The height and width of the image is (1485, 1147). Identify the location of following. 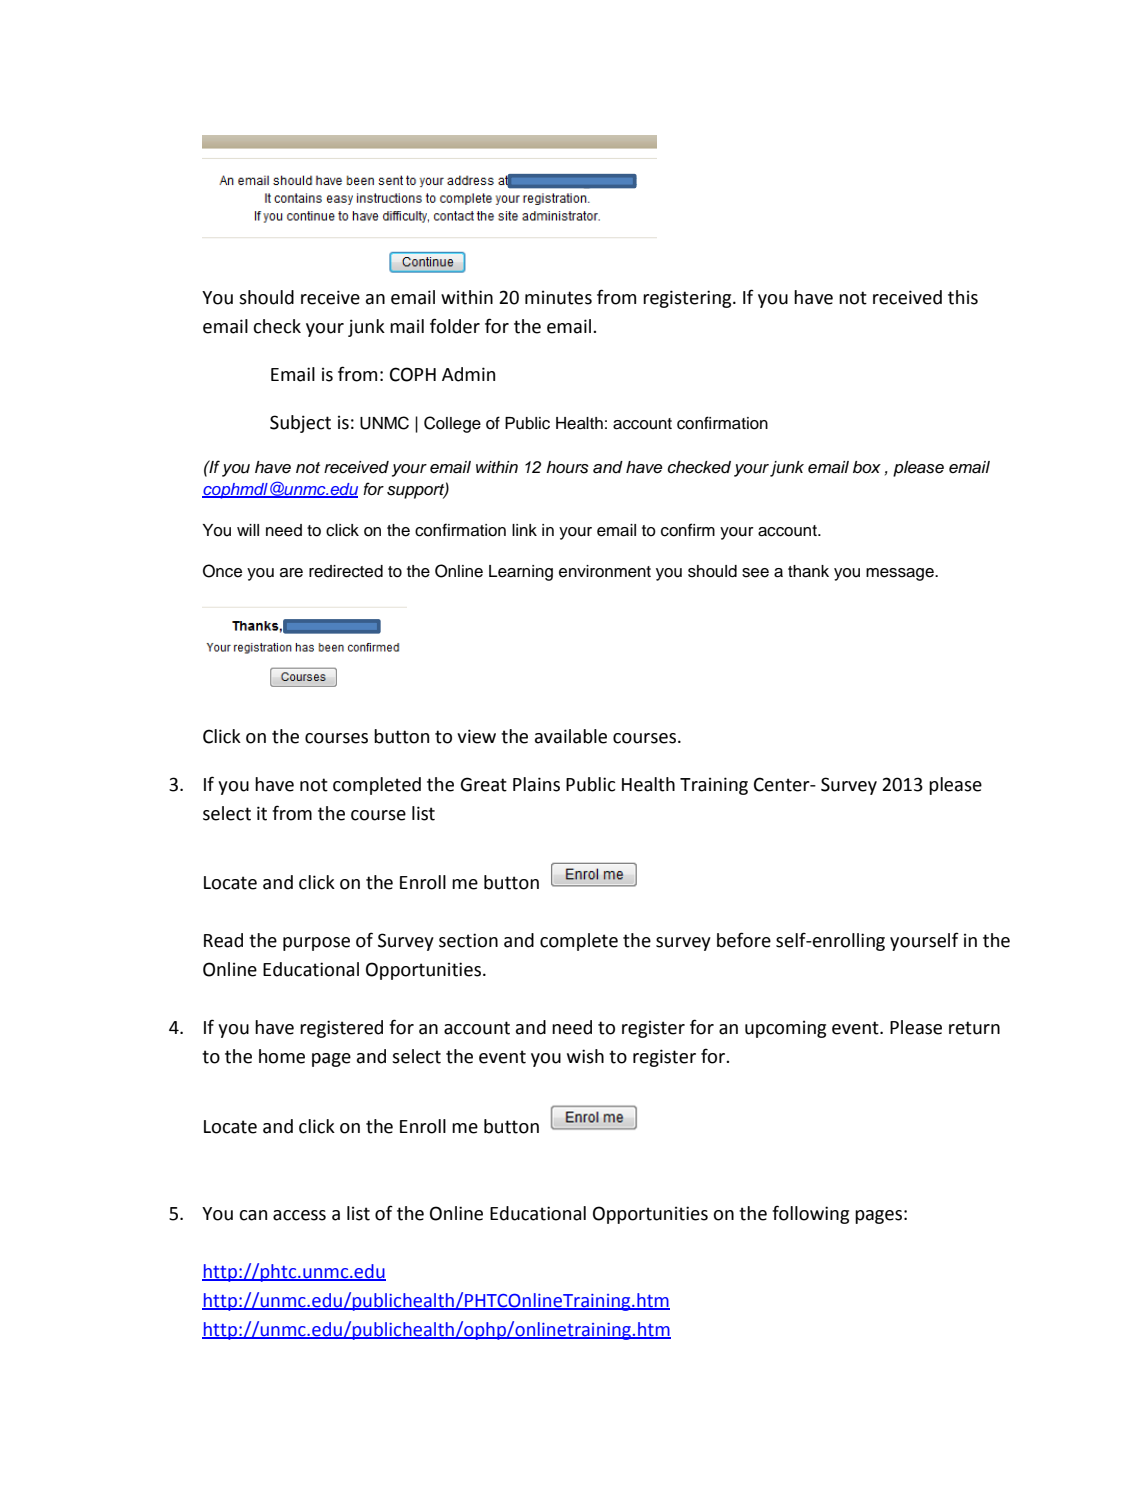
(810, 1214).
